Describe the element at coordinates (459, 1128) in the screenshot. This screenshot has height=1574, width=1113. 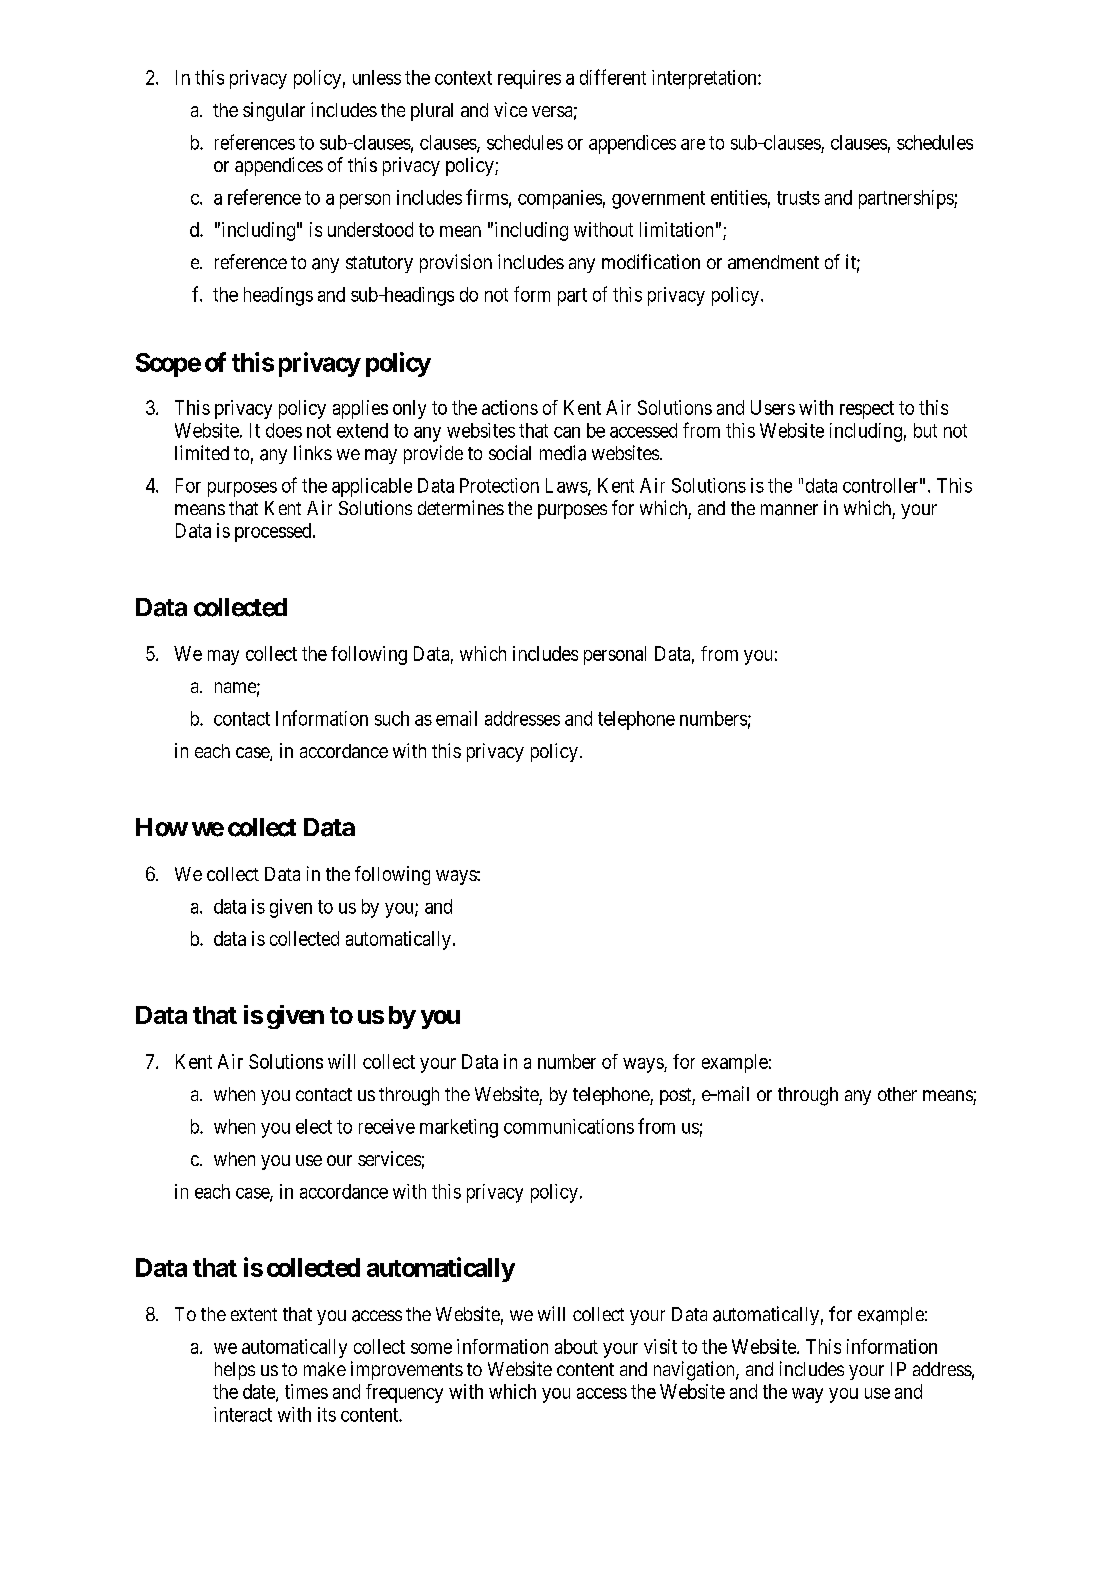
I see `marketing` at that location.
